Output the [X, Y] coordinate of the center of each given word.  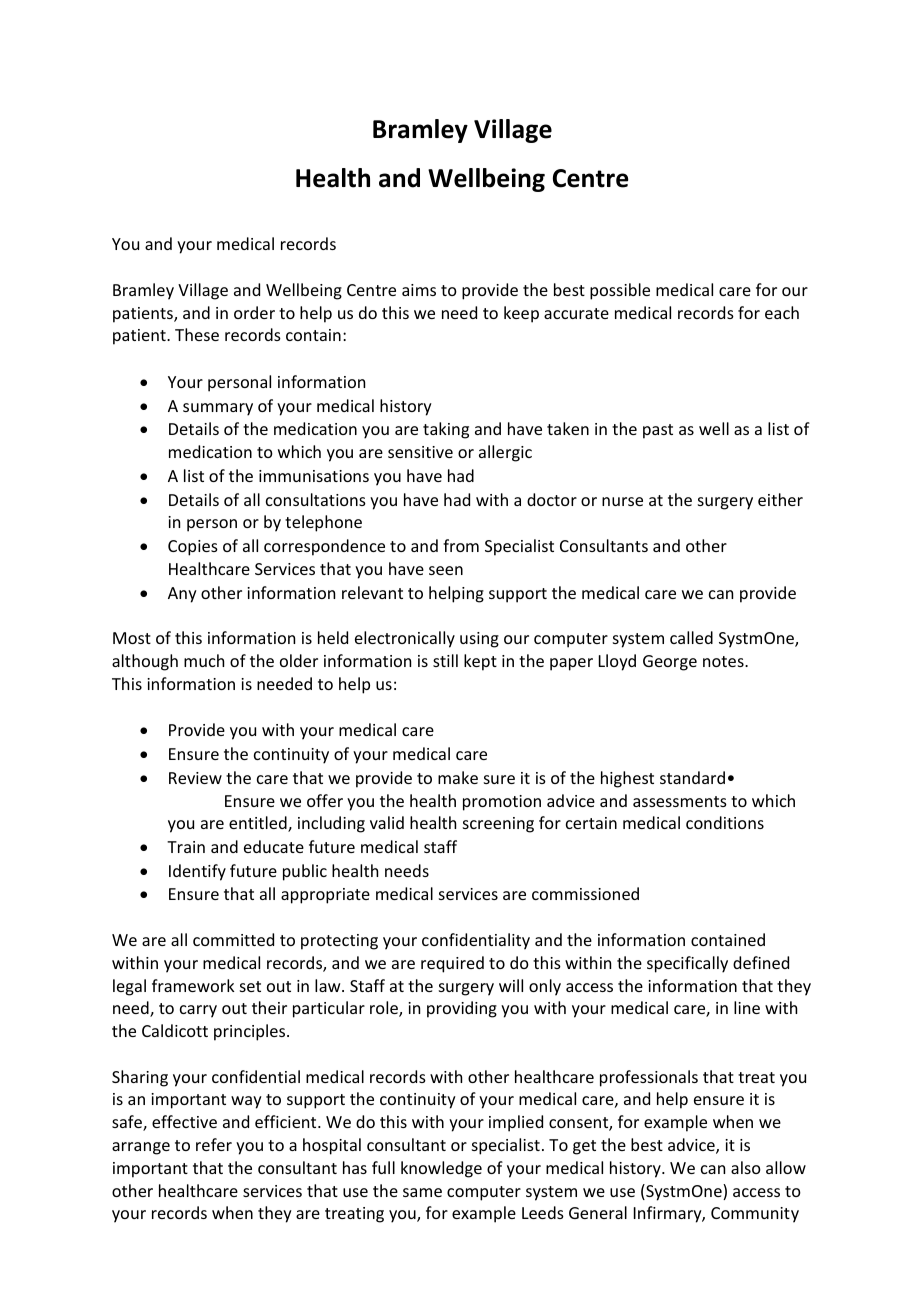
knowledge [441, 1169]
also [746, 1167]
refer [214, 1144]
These [197, 334]
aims [419, 290]
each [782, 312]
